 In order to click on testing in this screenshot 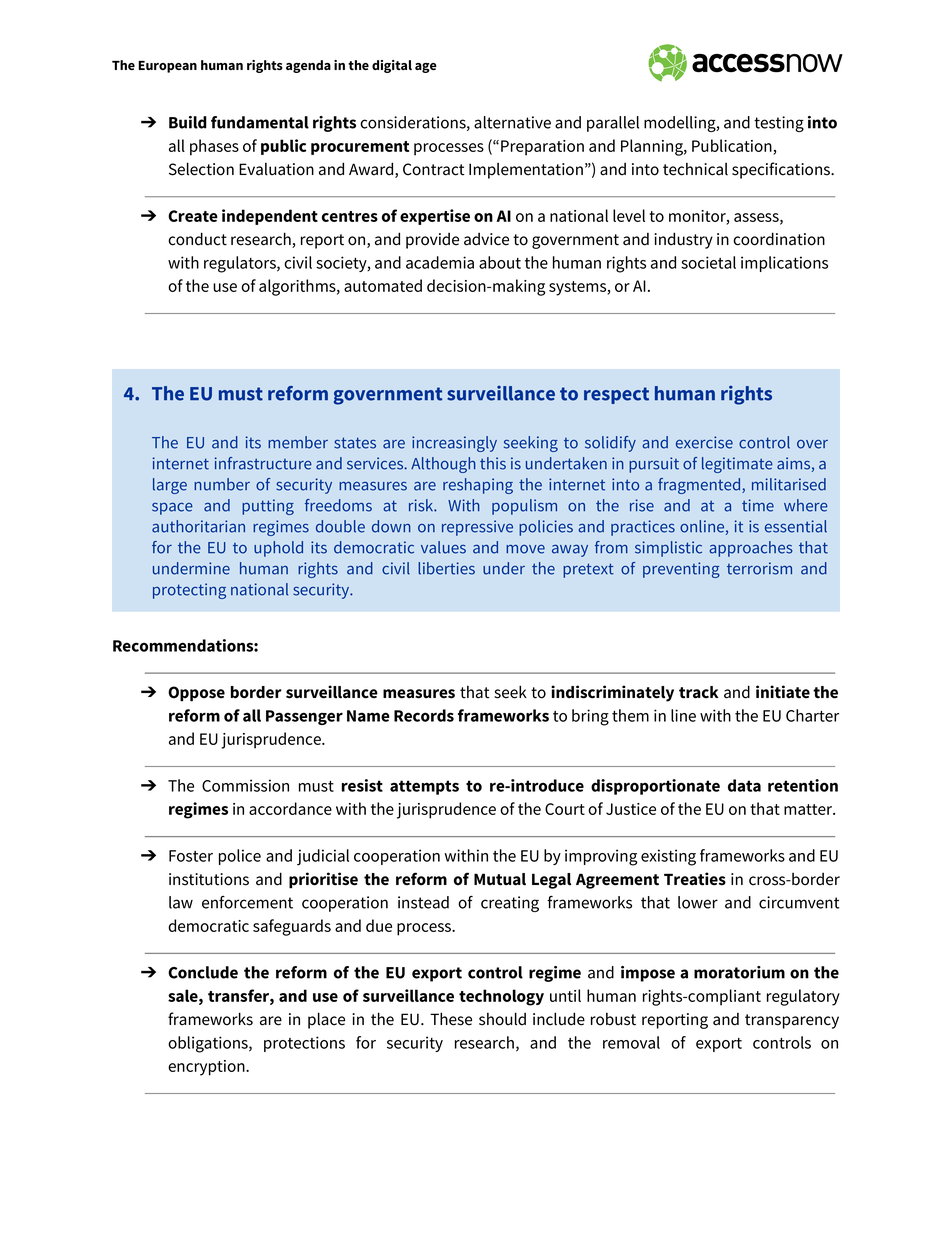, I will do `click(779, 124)`.
